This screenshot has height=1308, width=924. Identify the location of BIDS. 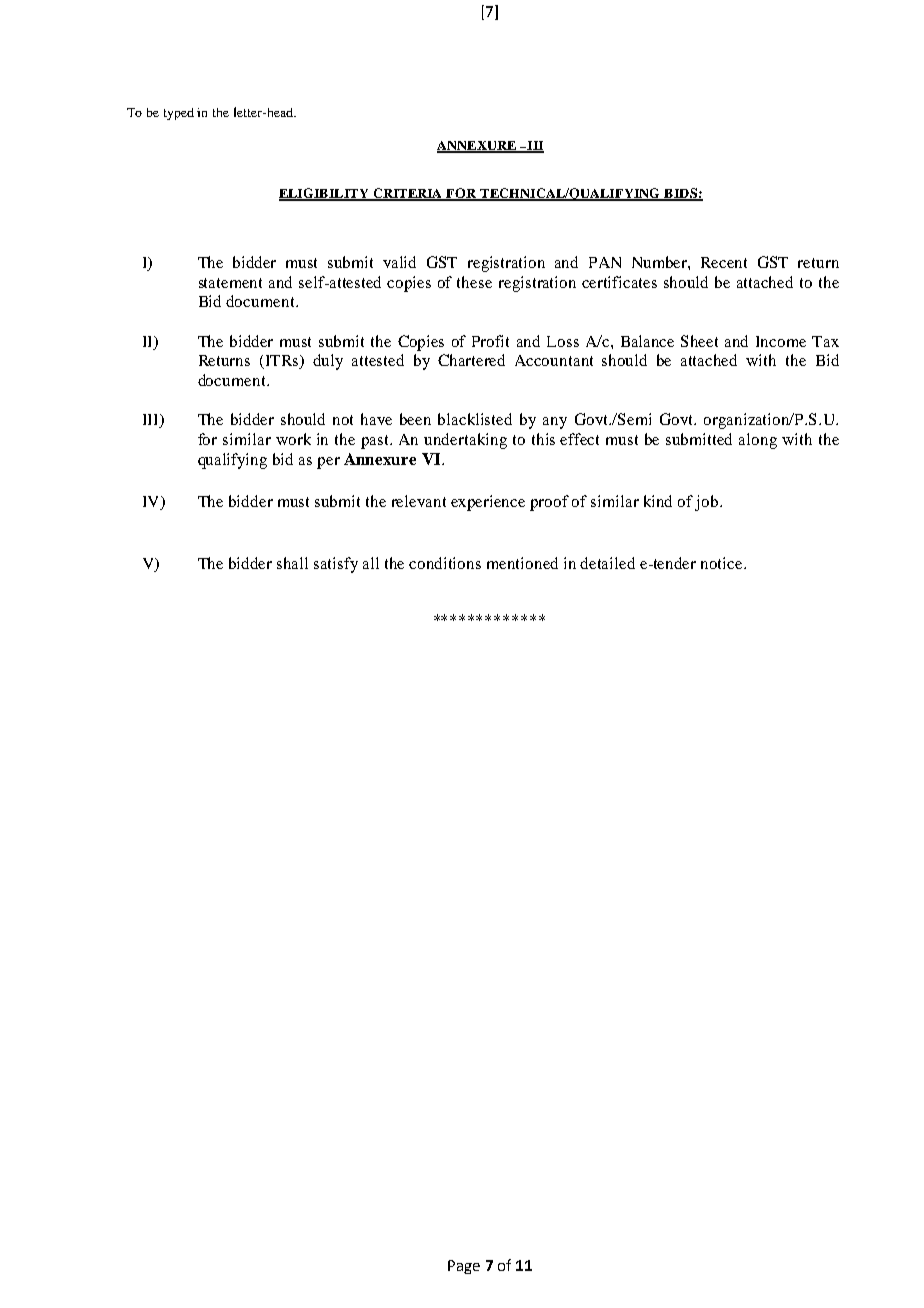
(680, 194).
